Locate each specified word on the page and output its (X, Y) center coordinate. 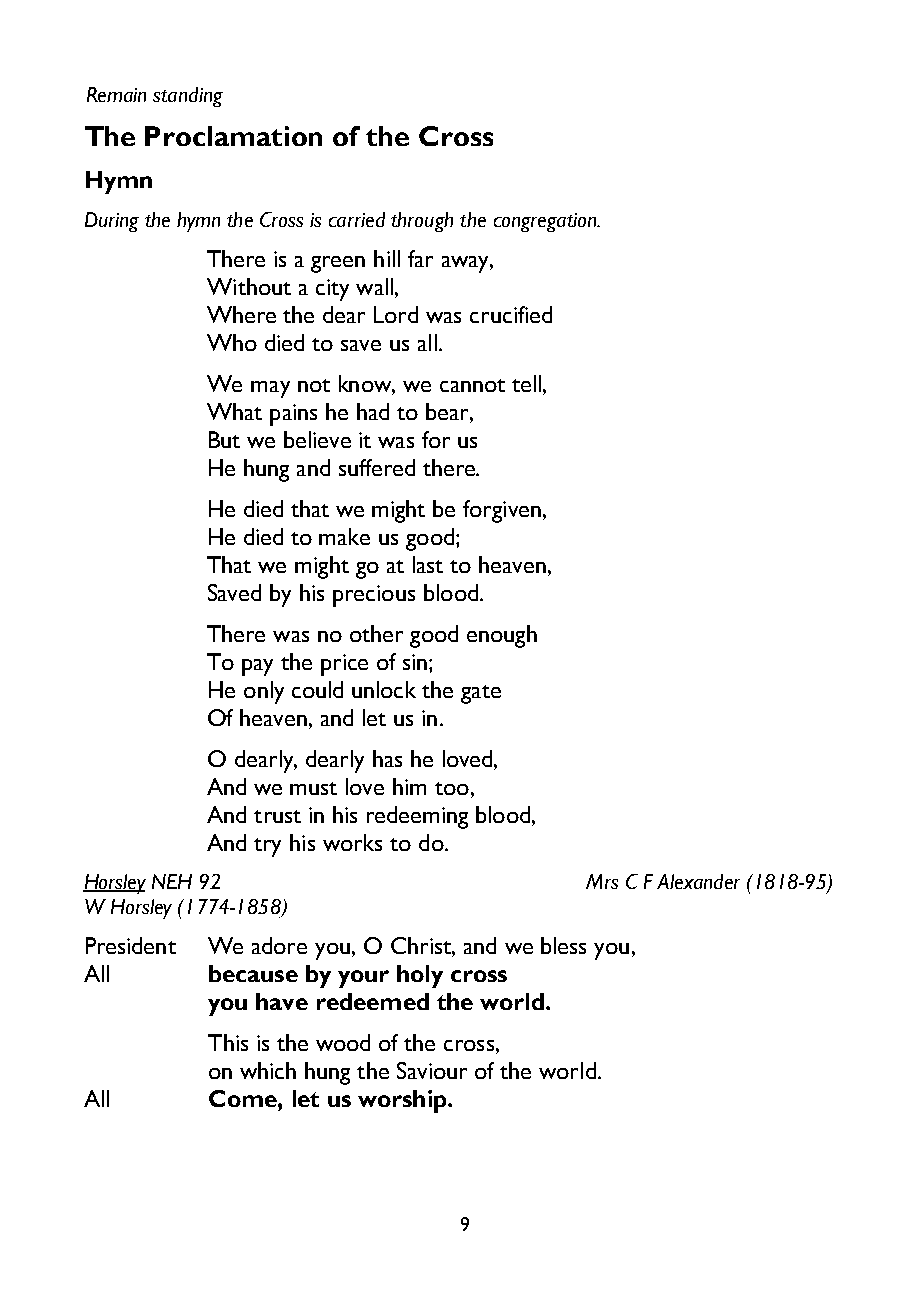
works (352, 842)
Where (241, 314)
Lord (396, 314)
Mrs (602, 881)
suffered (377, 467)
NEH (172, 881)
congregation (546, 222)
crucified (511, 314)
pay (257, 667)
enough (502, 636)
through (422, 222)
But (224, 439)
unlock (384, 689)
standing (188, 97)
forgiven (502, 511)
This (228, 1042)
